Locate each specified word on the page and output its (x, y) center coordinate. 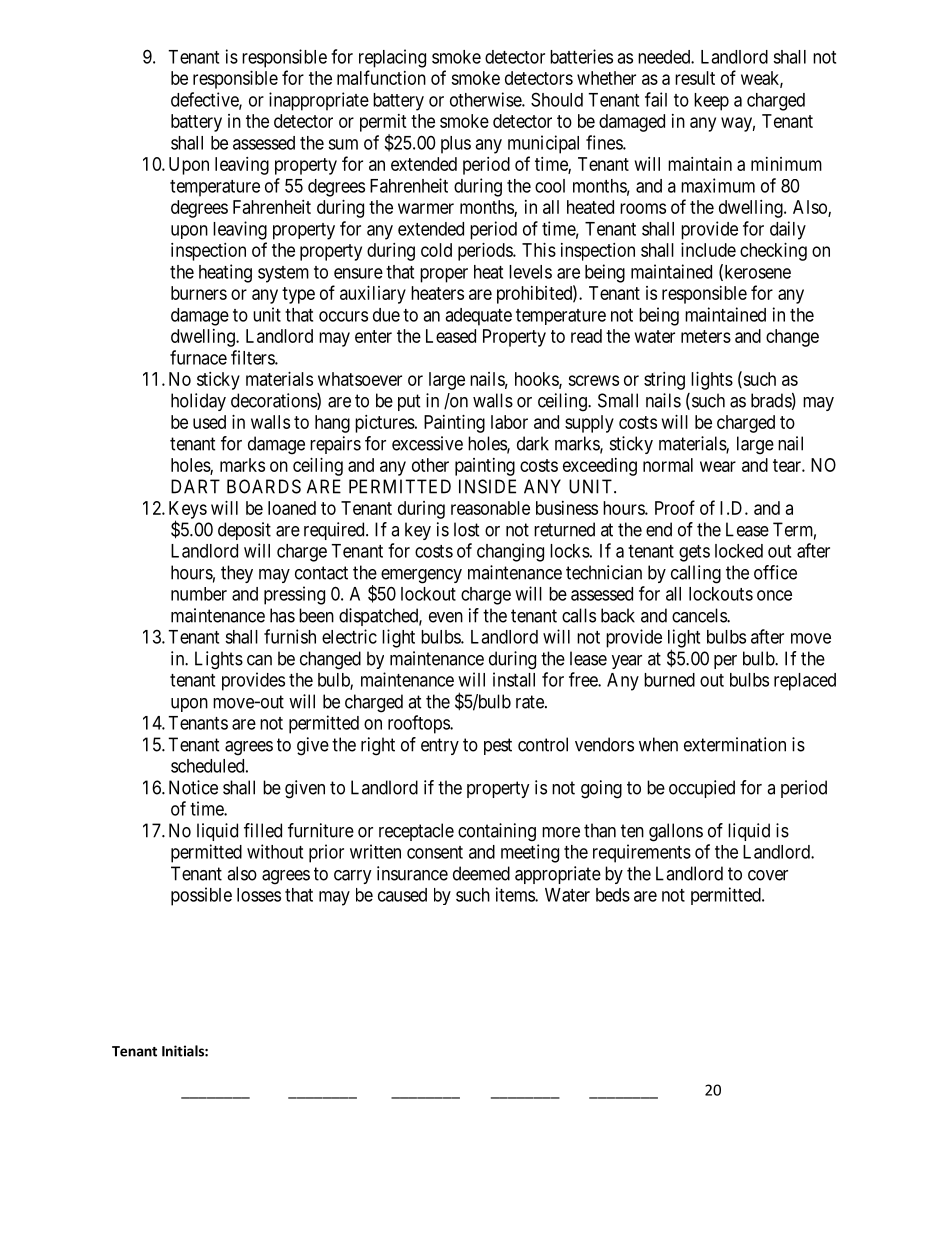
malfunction (381, 77)
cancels (700, 615)
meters (706, 336)
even (446, 617)
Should (557, 99)
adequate (478, 317)
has (282, 615)
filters (253, 357)
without (275, 851)
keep (711, 102)
